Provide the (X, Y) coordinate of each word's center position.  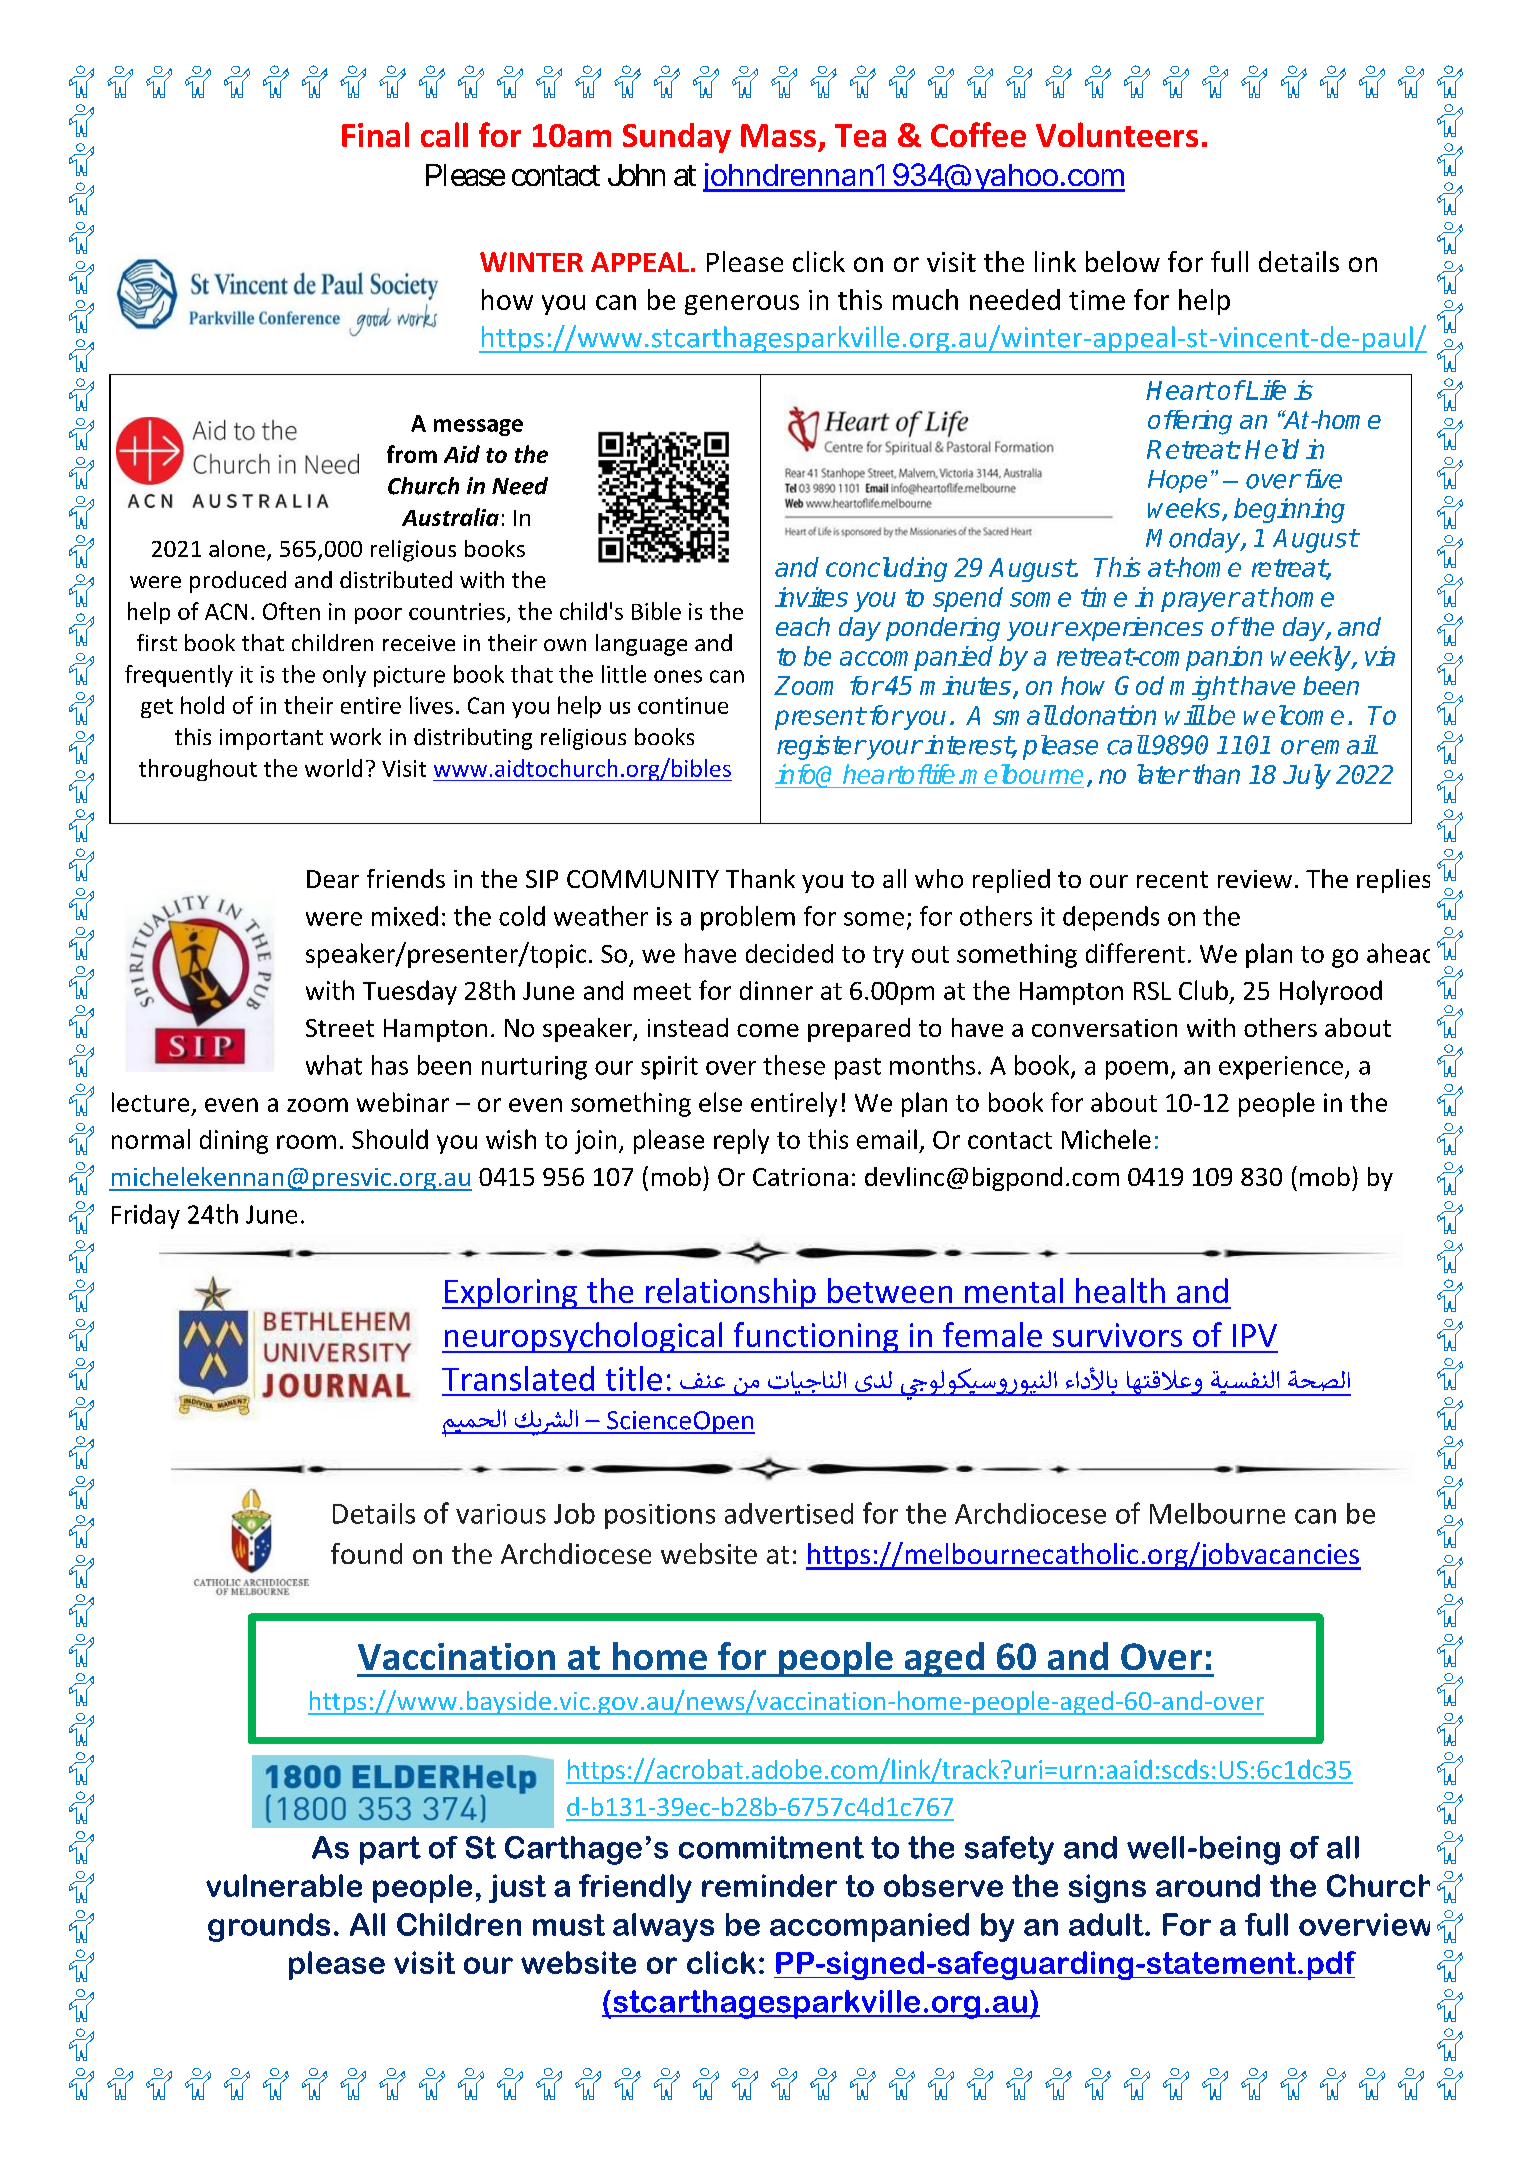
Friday (146, 1216)
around (1208, 1885)
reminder (769, 1885)
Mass (778, 135)
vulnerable (284, 1885)
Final (375, 134)
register (821, 747)
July (1307, 776)
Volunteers (1117, 134)
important (271, 739)
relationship (731, 1293)
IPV (1255, 1335)
